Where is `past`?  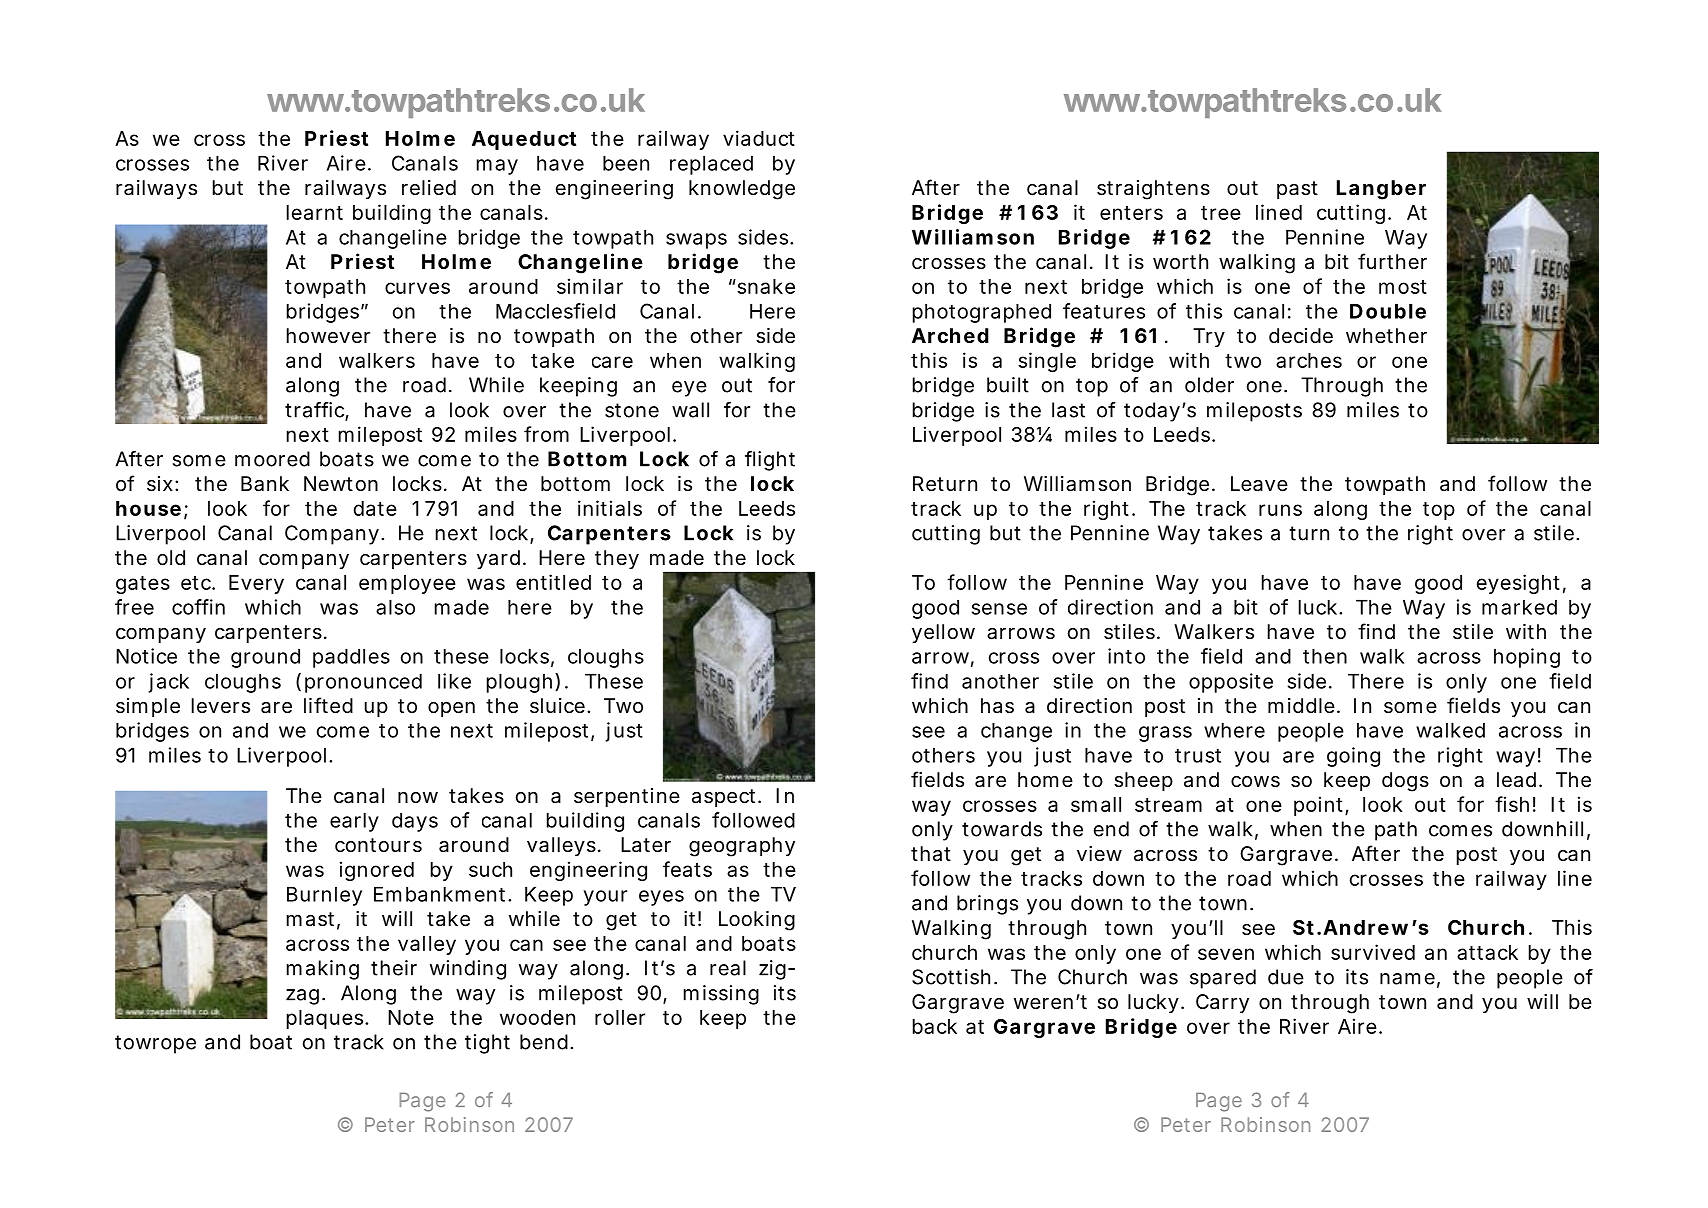 past is located at coordinates (1297, 190).
